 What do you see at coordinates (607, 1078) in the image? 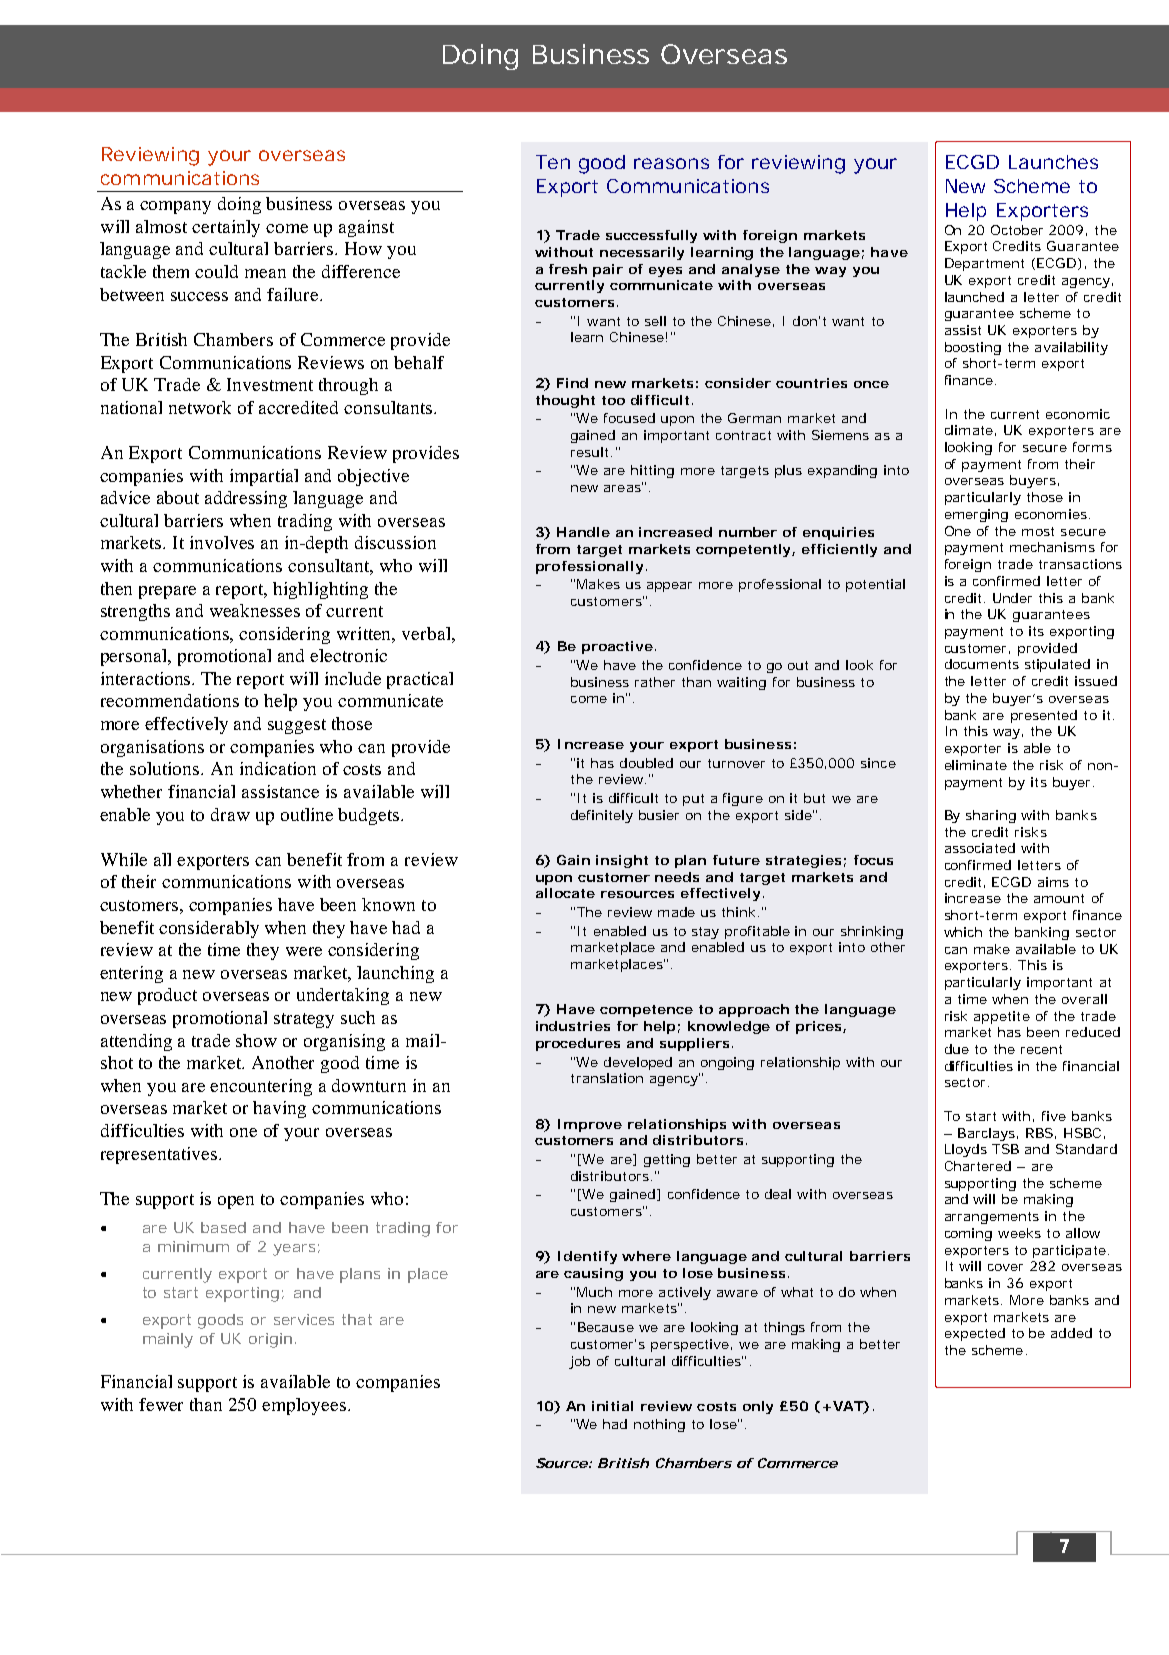
I see `translation` at bounding box center [607, 1078].
